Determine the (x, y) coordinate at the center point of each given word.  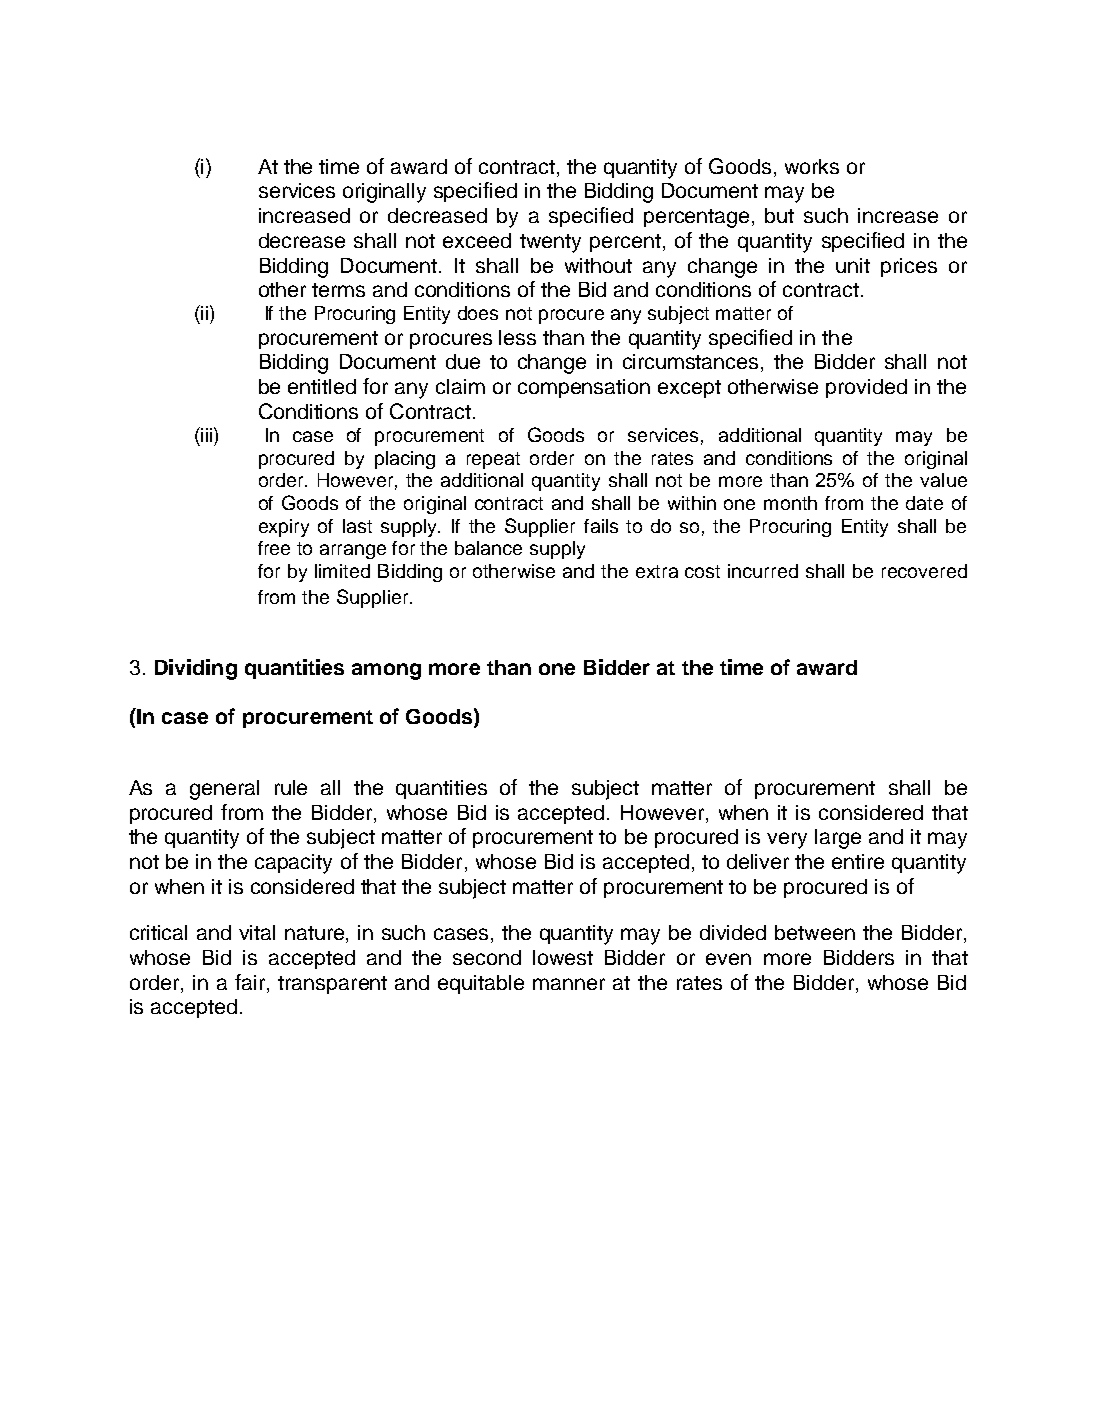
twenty (550, 243)
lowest (563, 957)
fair (251, 982)
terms (338, 290)
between (815, 932)
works (812, 166)
